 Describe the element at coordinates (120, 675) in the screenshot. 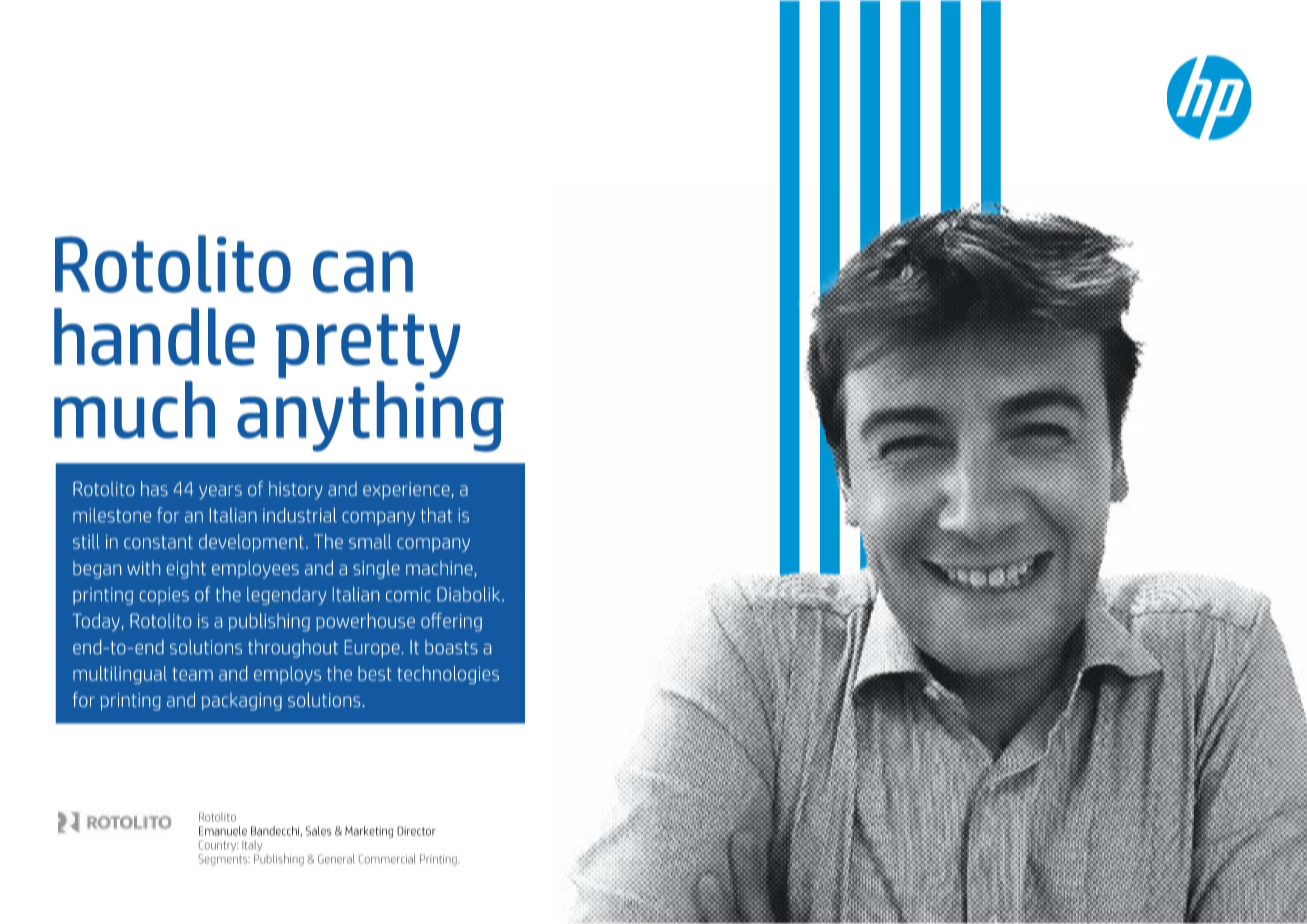

I see `multilingual` at that location.
